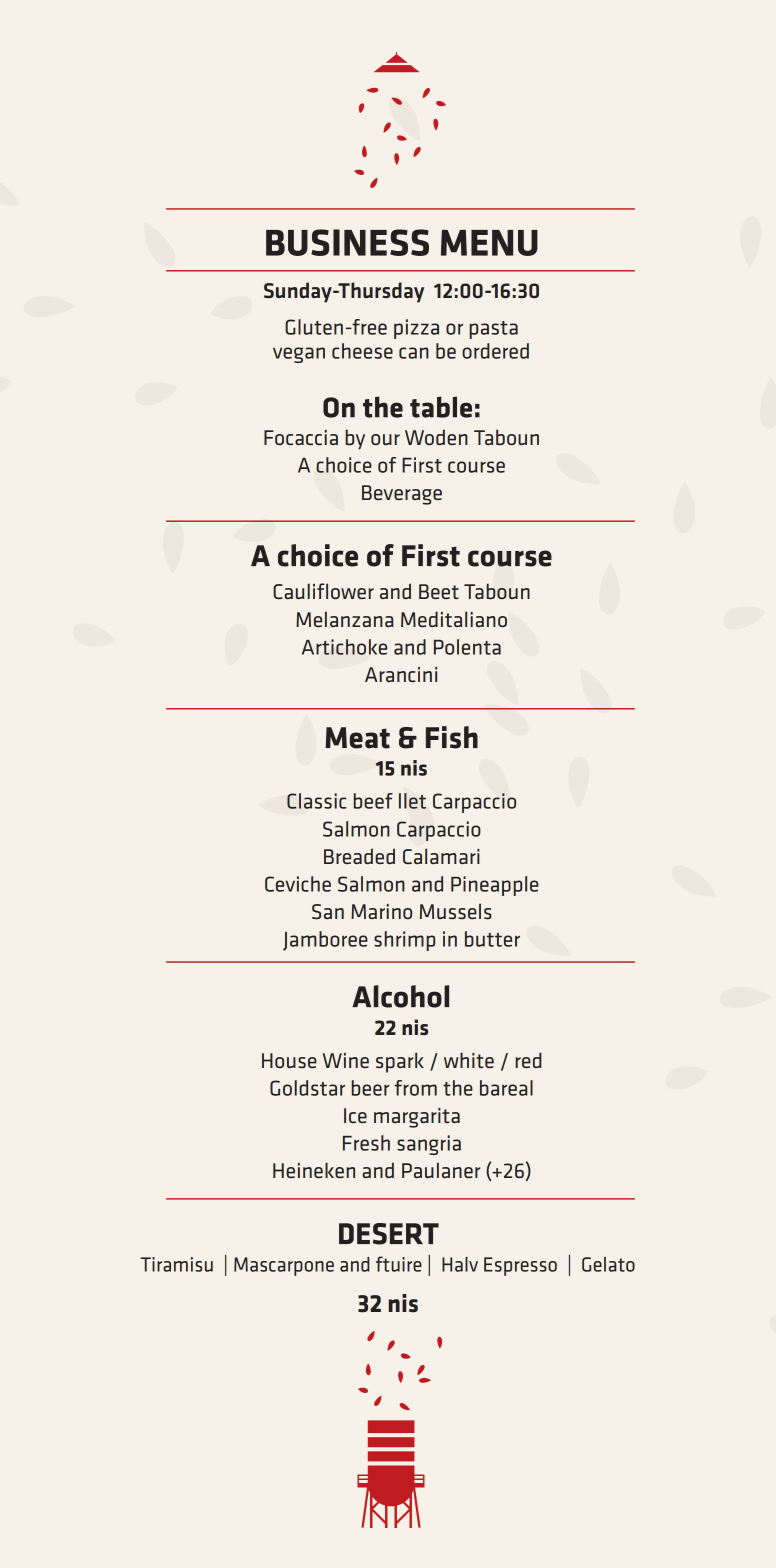 This page has width=776, height=1568. Describe the element at coordinates (495, 886) in the page. I see `Pineapple` at that location.
